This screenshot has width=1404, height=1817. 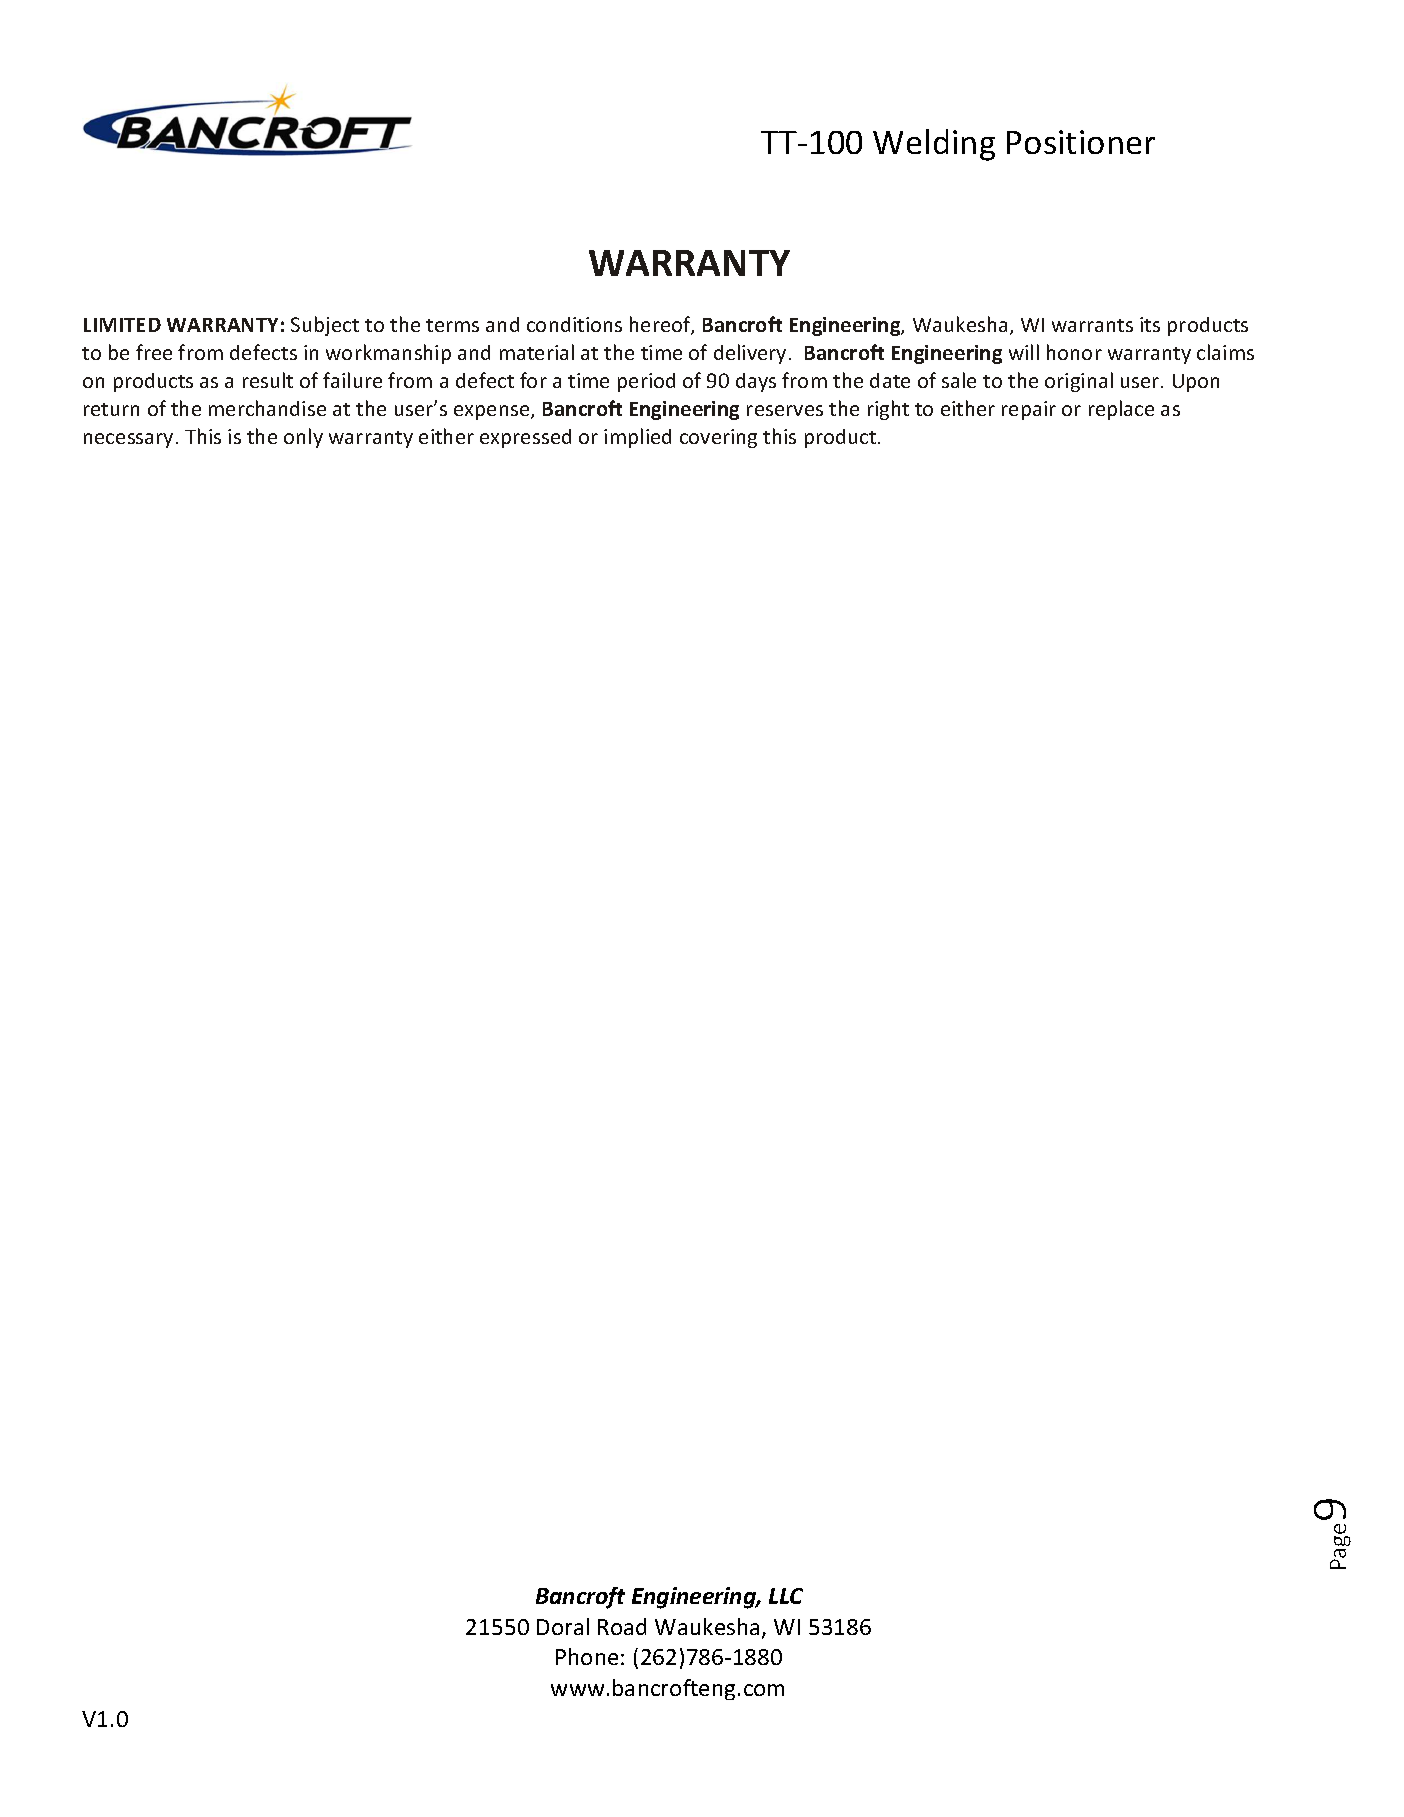 I want to click on conditions, so click(x=574, y=324).
